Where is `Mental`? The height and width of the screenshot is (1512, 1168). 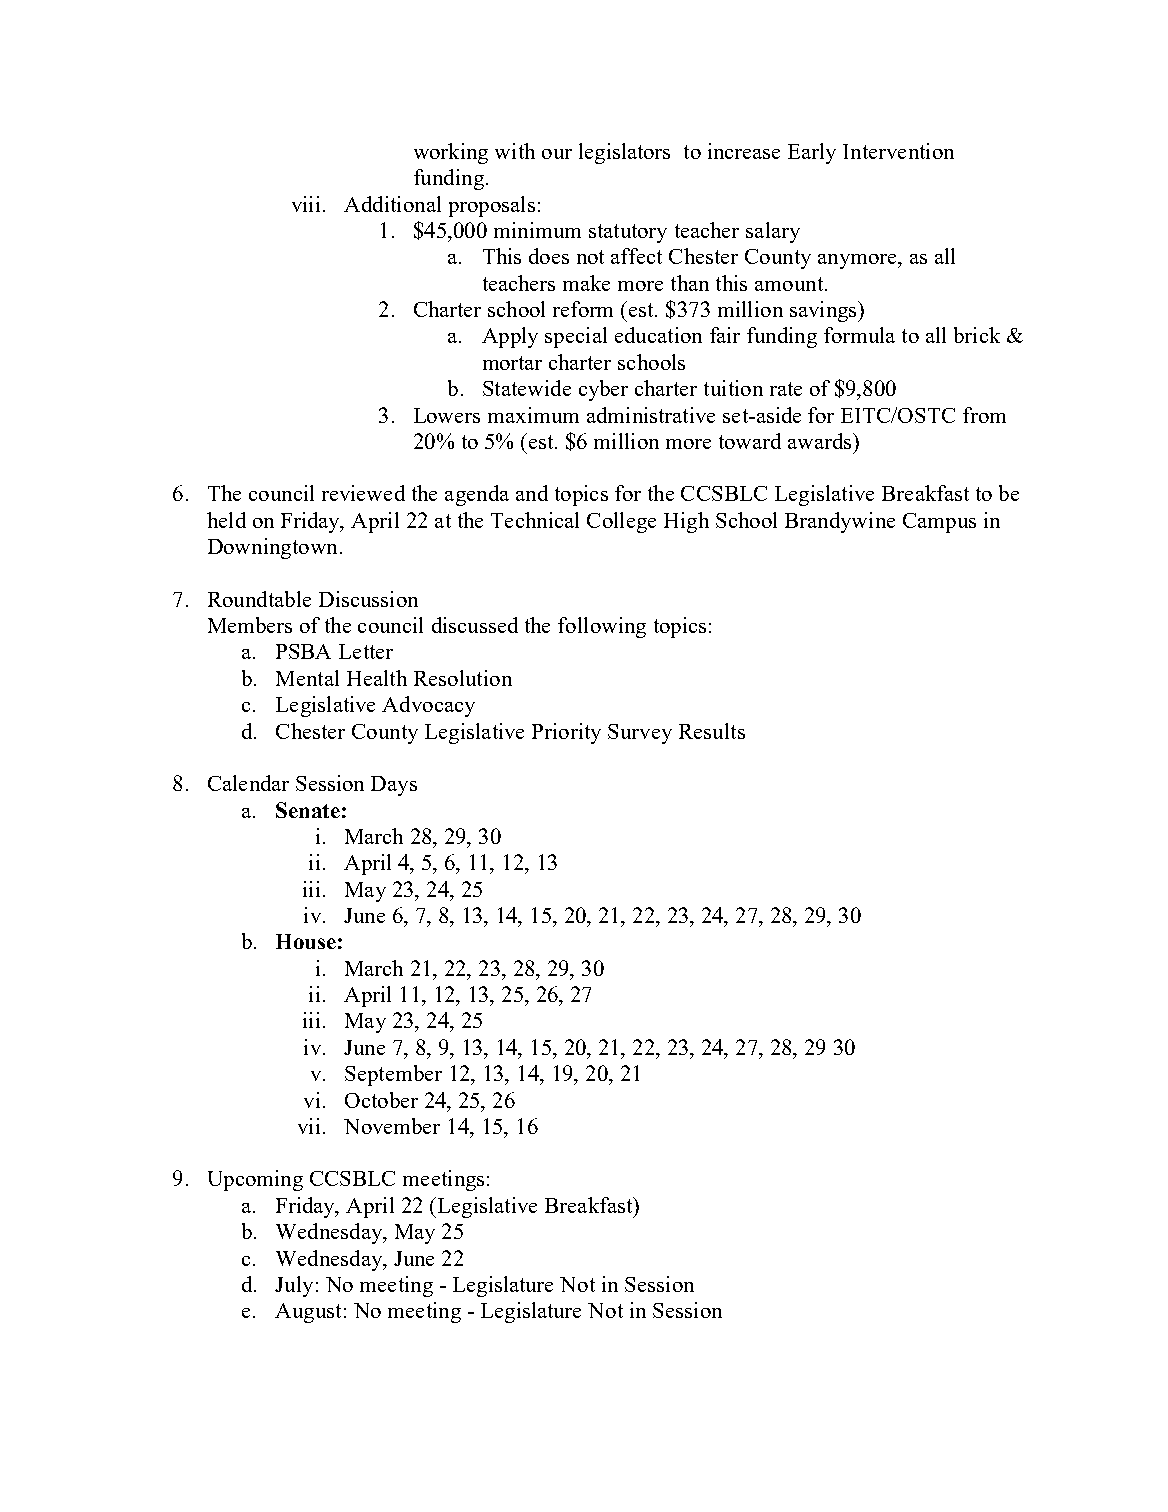
Mental is located at coordinates (307, 678).
